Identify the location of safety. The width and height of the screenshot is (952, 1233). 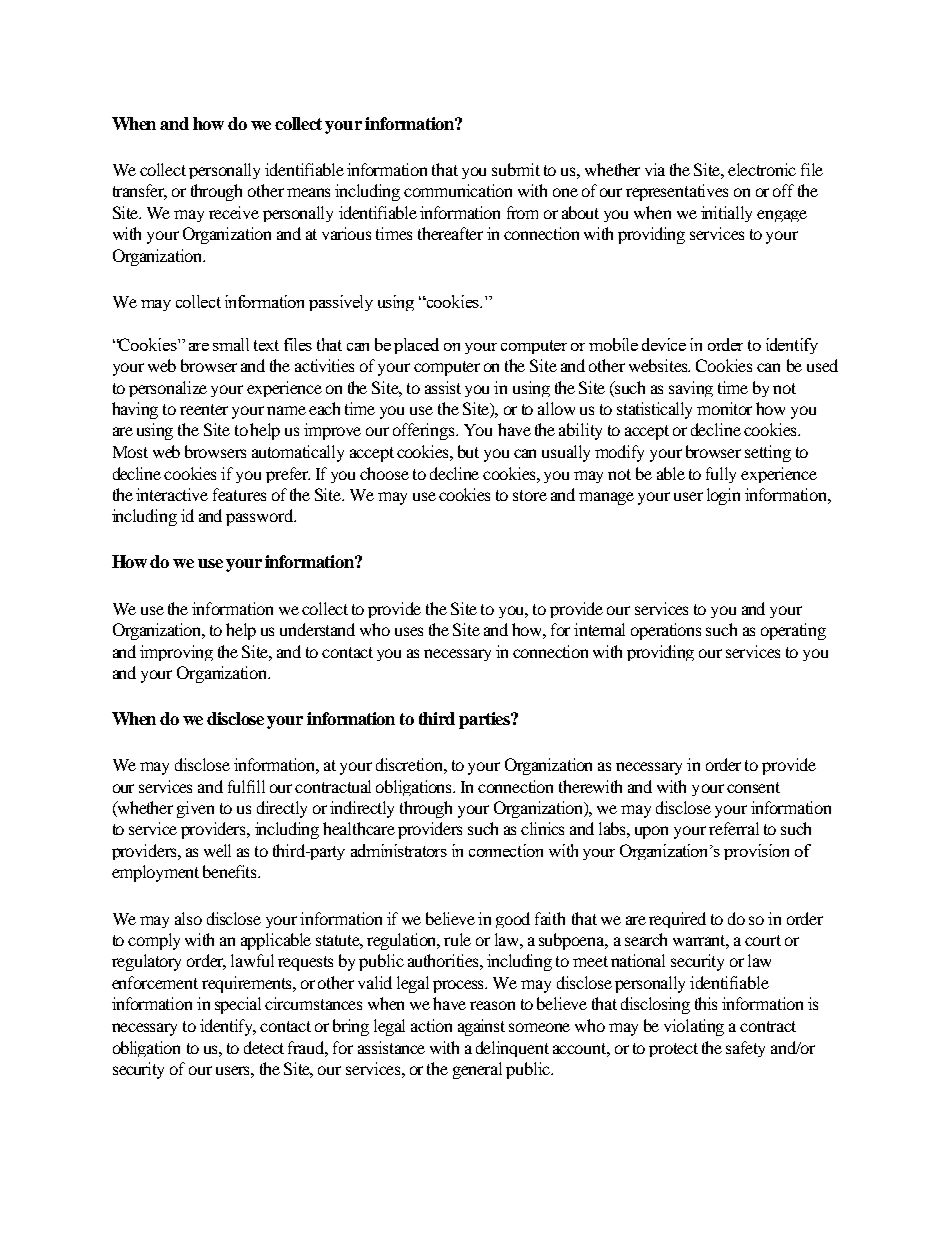
(745, 1049).
